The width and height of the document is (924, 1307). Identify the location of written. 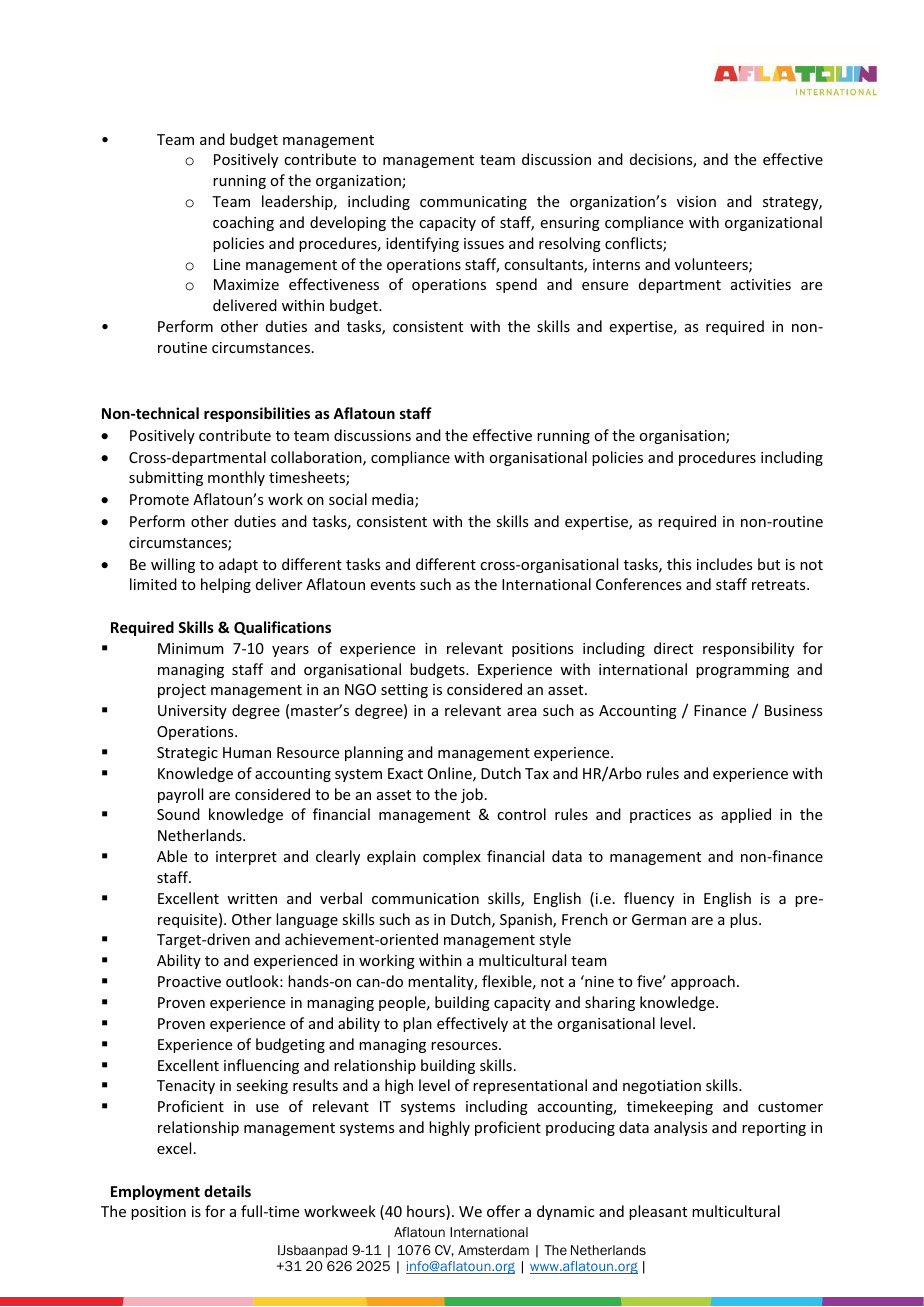
(252, 898).
